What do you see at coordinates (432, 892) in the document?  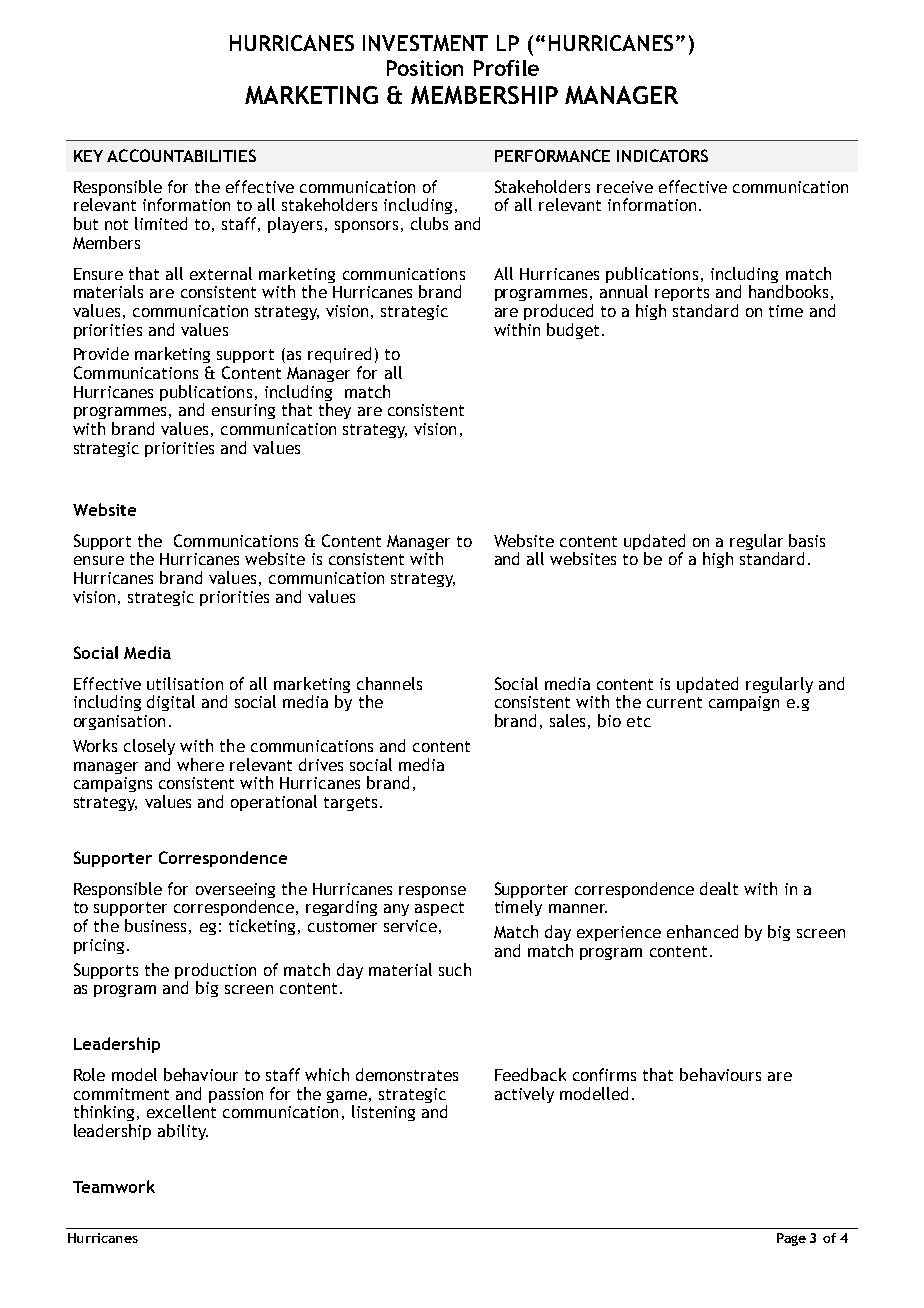 I see `response` at bounding box center [432, 892].
